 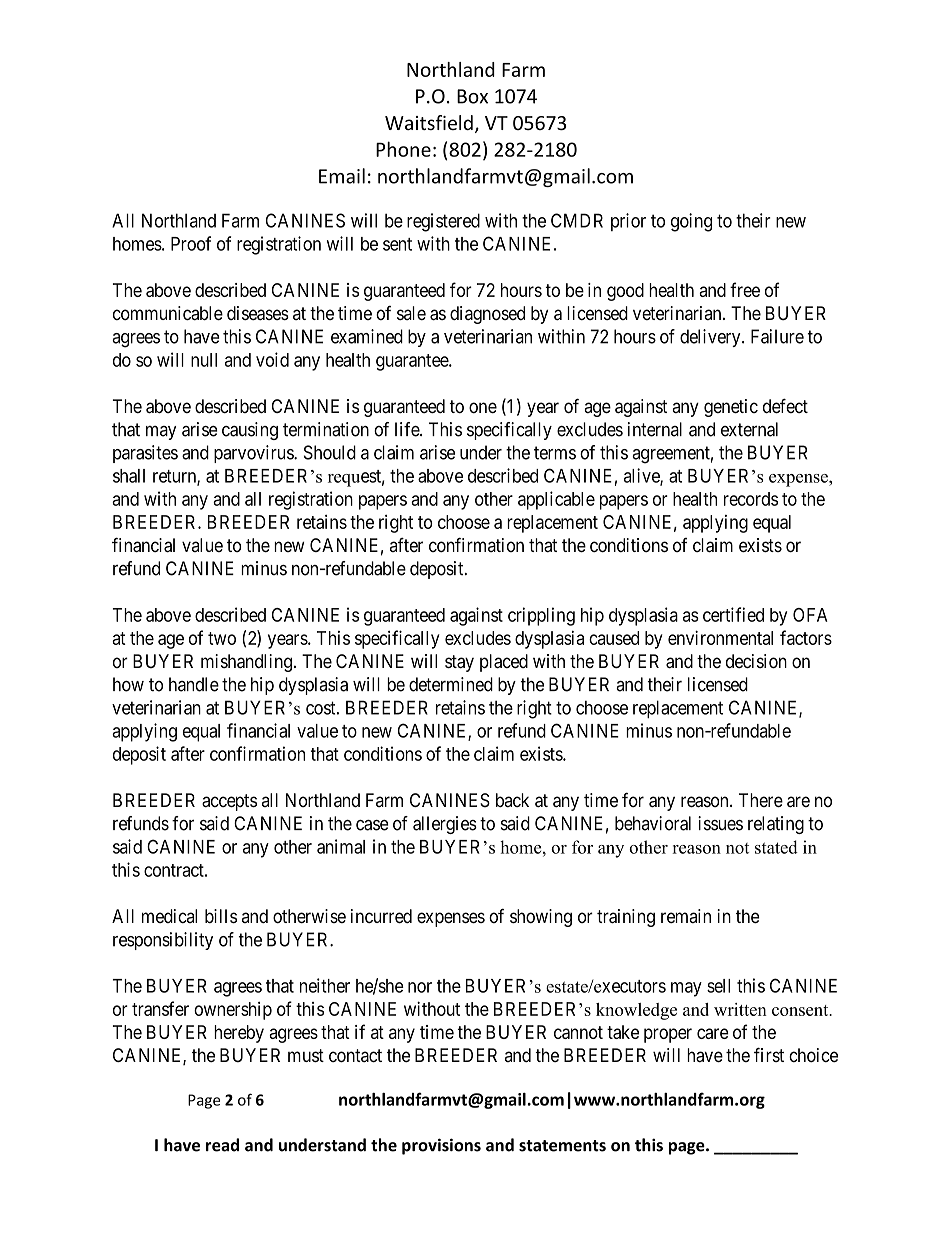 I want to click on provisions, so click(x=441, y=1146).
